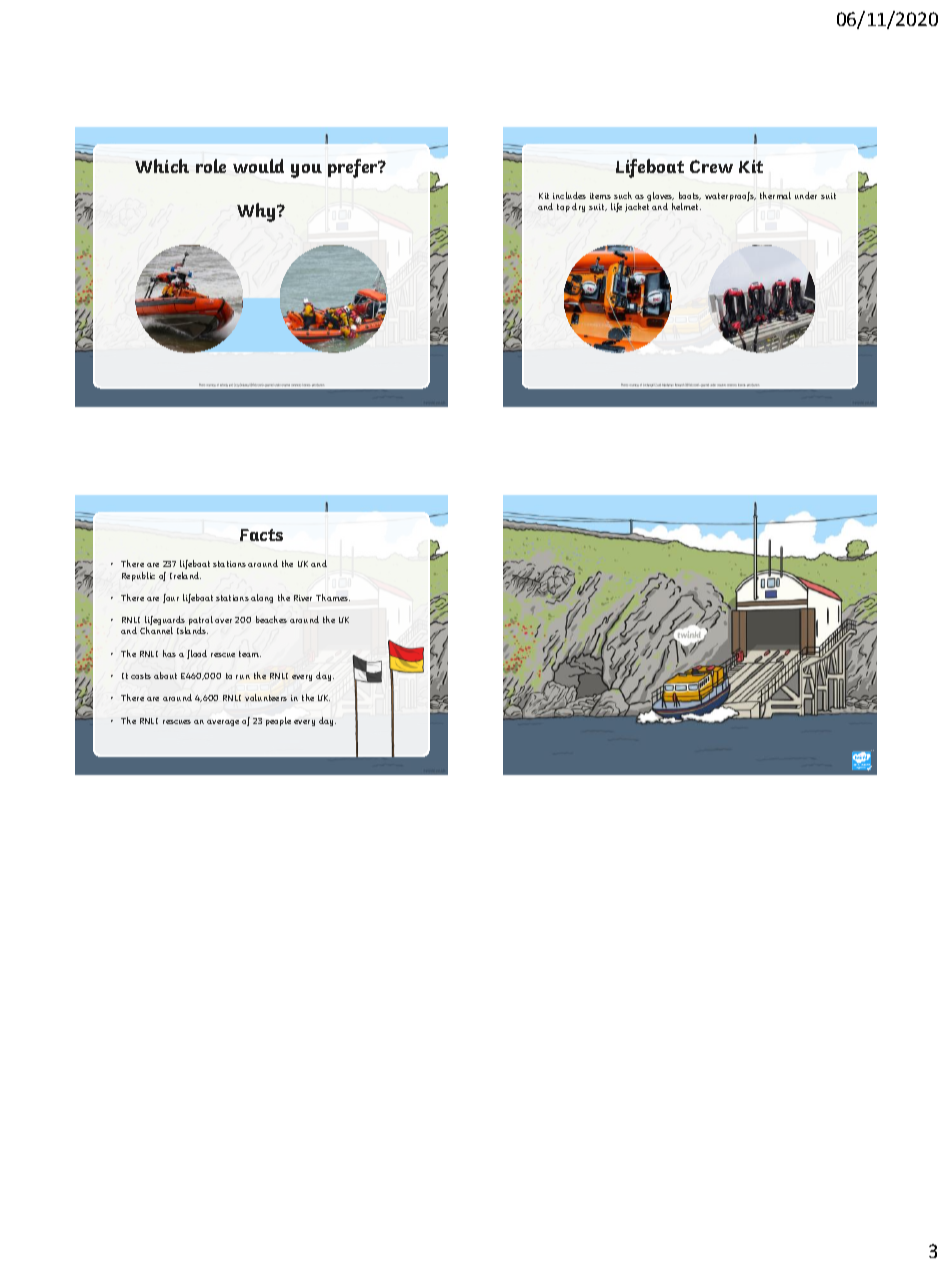  I want to click on Ireland, so click(185, 575).
